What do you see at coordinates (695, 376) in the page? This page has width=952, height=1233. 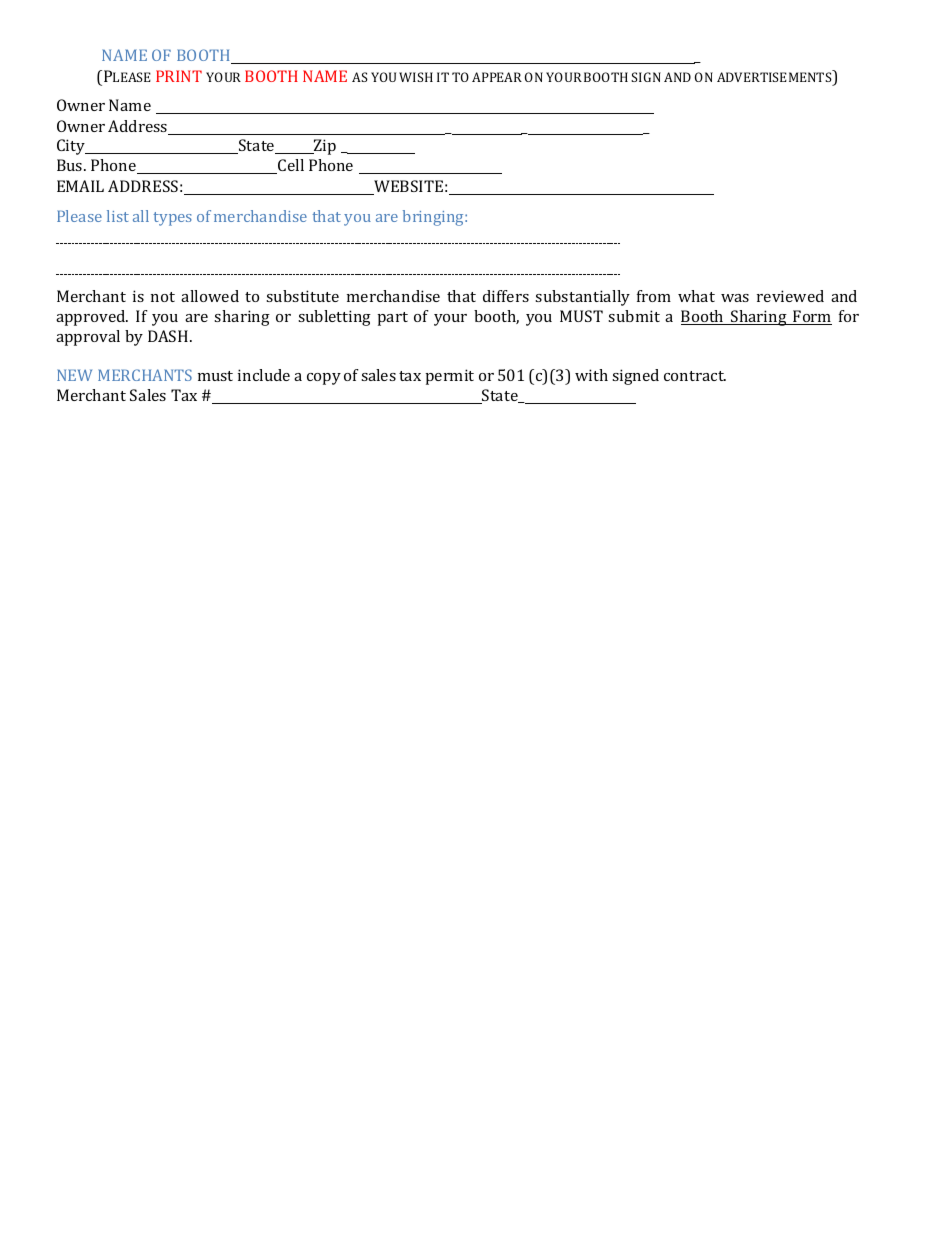 I see `contract` at bounding box center [695, 376].
